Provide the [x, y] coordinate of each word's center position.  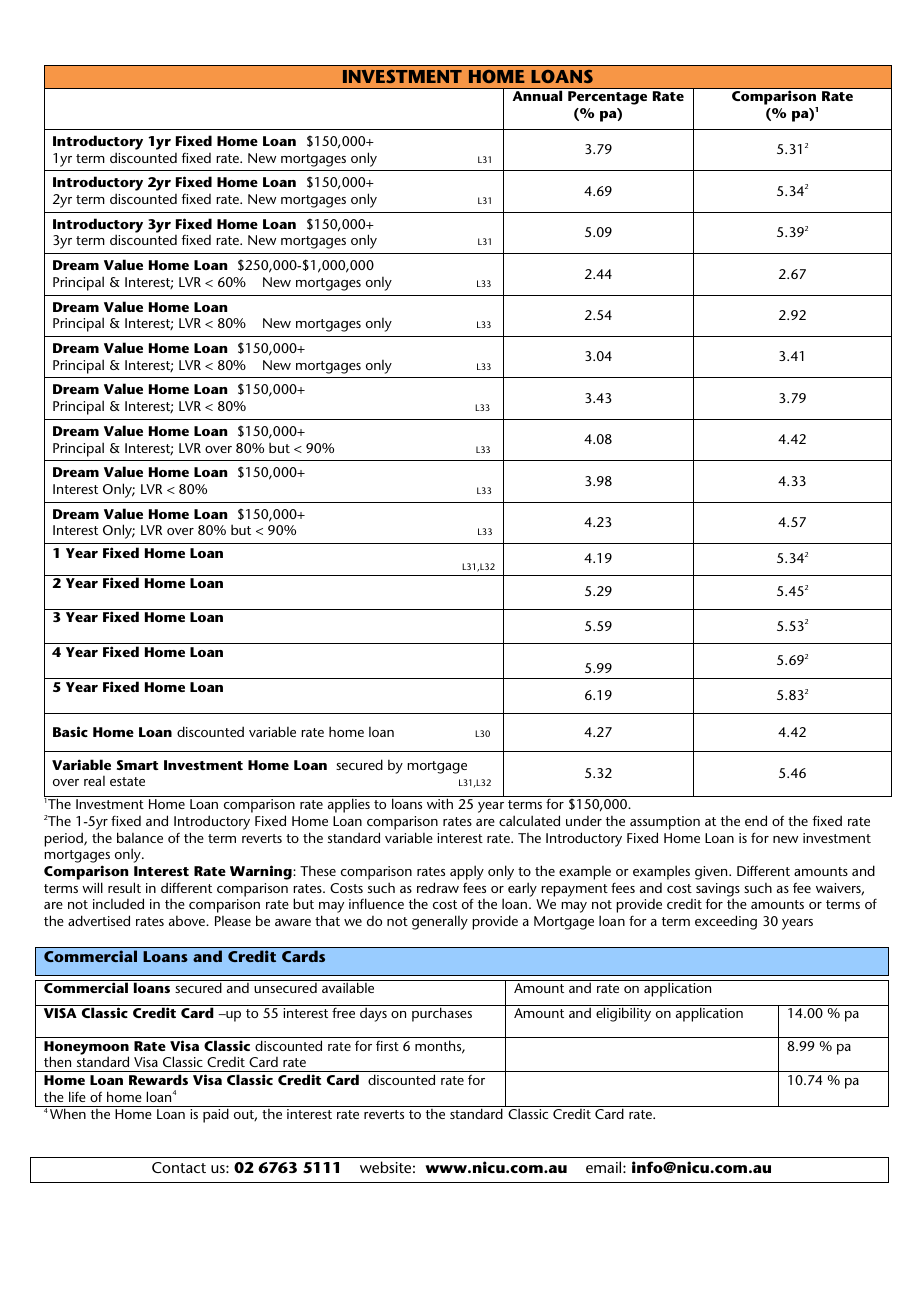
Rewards [158, 1079]
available [348, 987]
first [387, 1045]
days [373, 1014]
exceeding [726, 922]
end [756, 820]
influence [376, 903]
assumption [665, 823]
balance [140, 837]
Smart [138, 765]
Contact [179, 1167]
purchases [442, 1014]
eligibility [623, 1014]
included [118, 903]
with [440, 803]
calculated [529, 820]
